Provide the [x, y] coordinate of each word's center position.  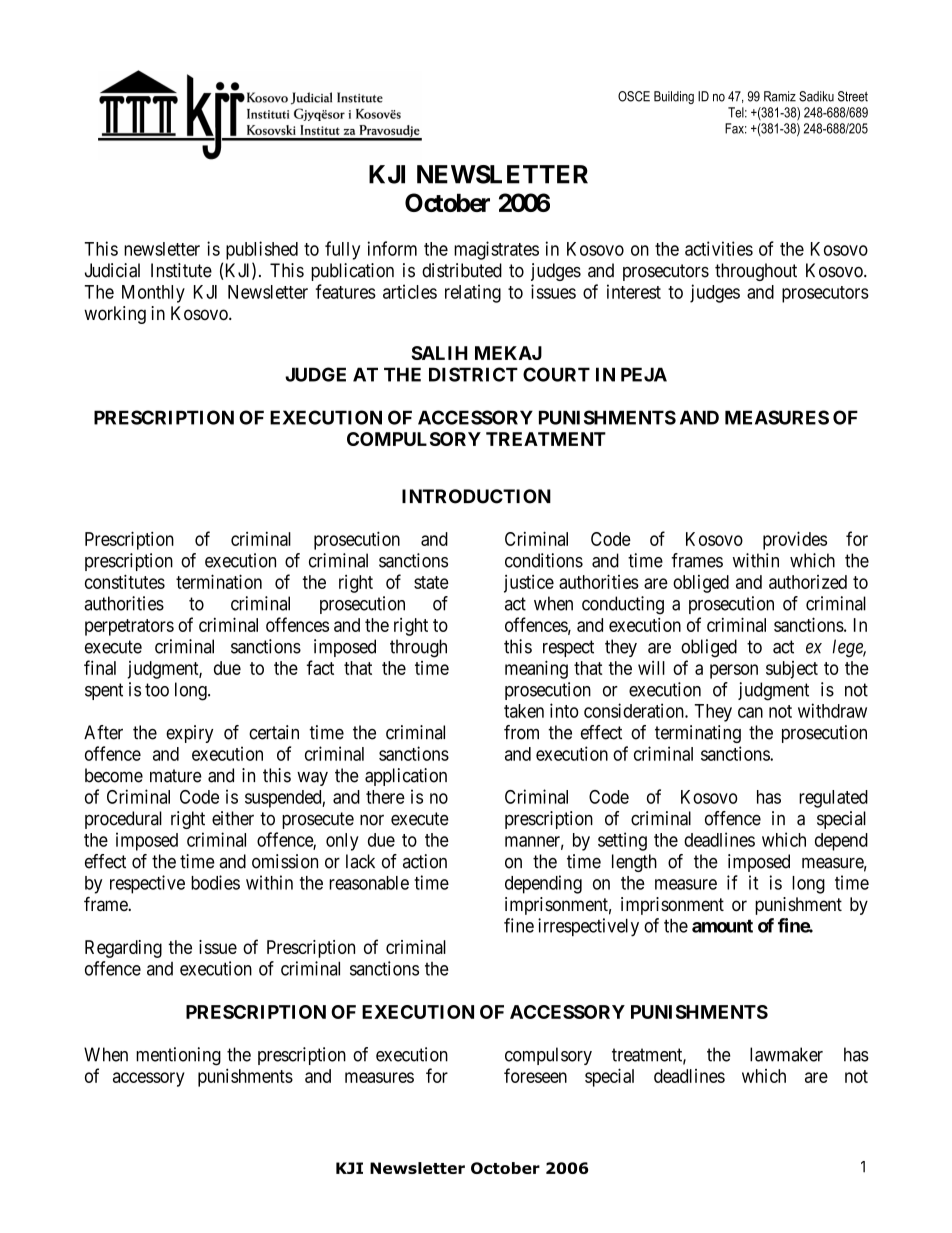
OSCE [634, 96]
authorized [808, 582]
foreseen [535, 1075]
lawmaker [786, 1054]
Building [674, 97]
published [262, 250]
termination [219, 581]
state [431, 582]
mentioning [178, 1056]
